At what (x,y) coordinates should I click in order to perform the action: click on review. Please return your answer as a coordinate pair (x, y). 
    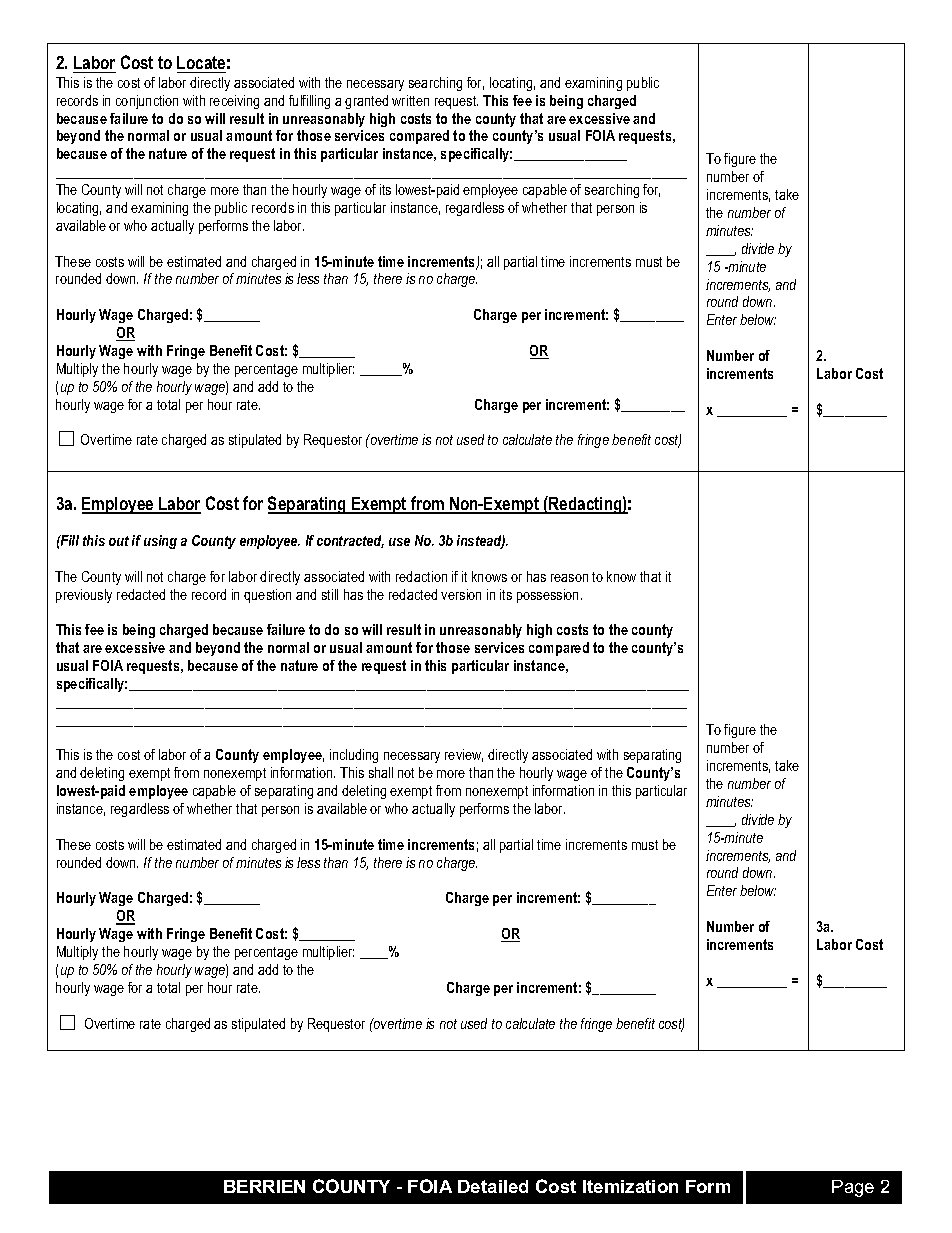
    Looking at the image, I should click on (464, 755).
